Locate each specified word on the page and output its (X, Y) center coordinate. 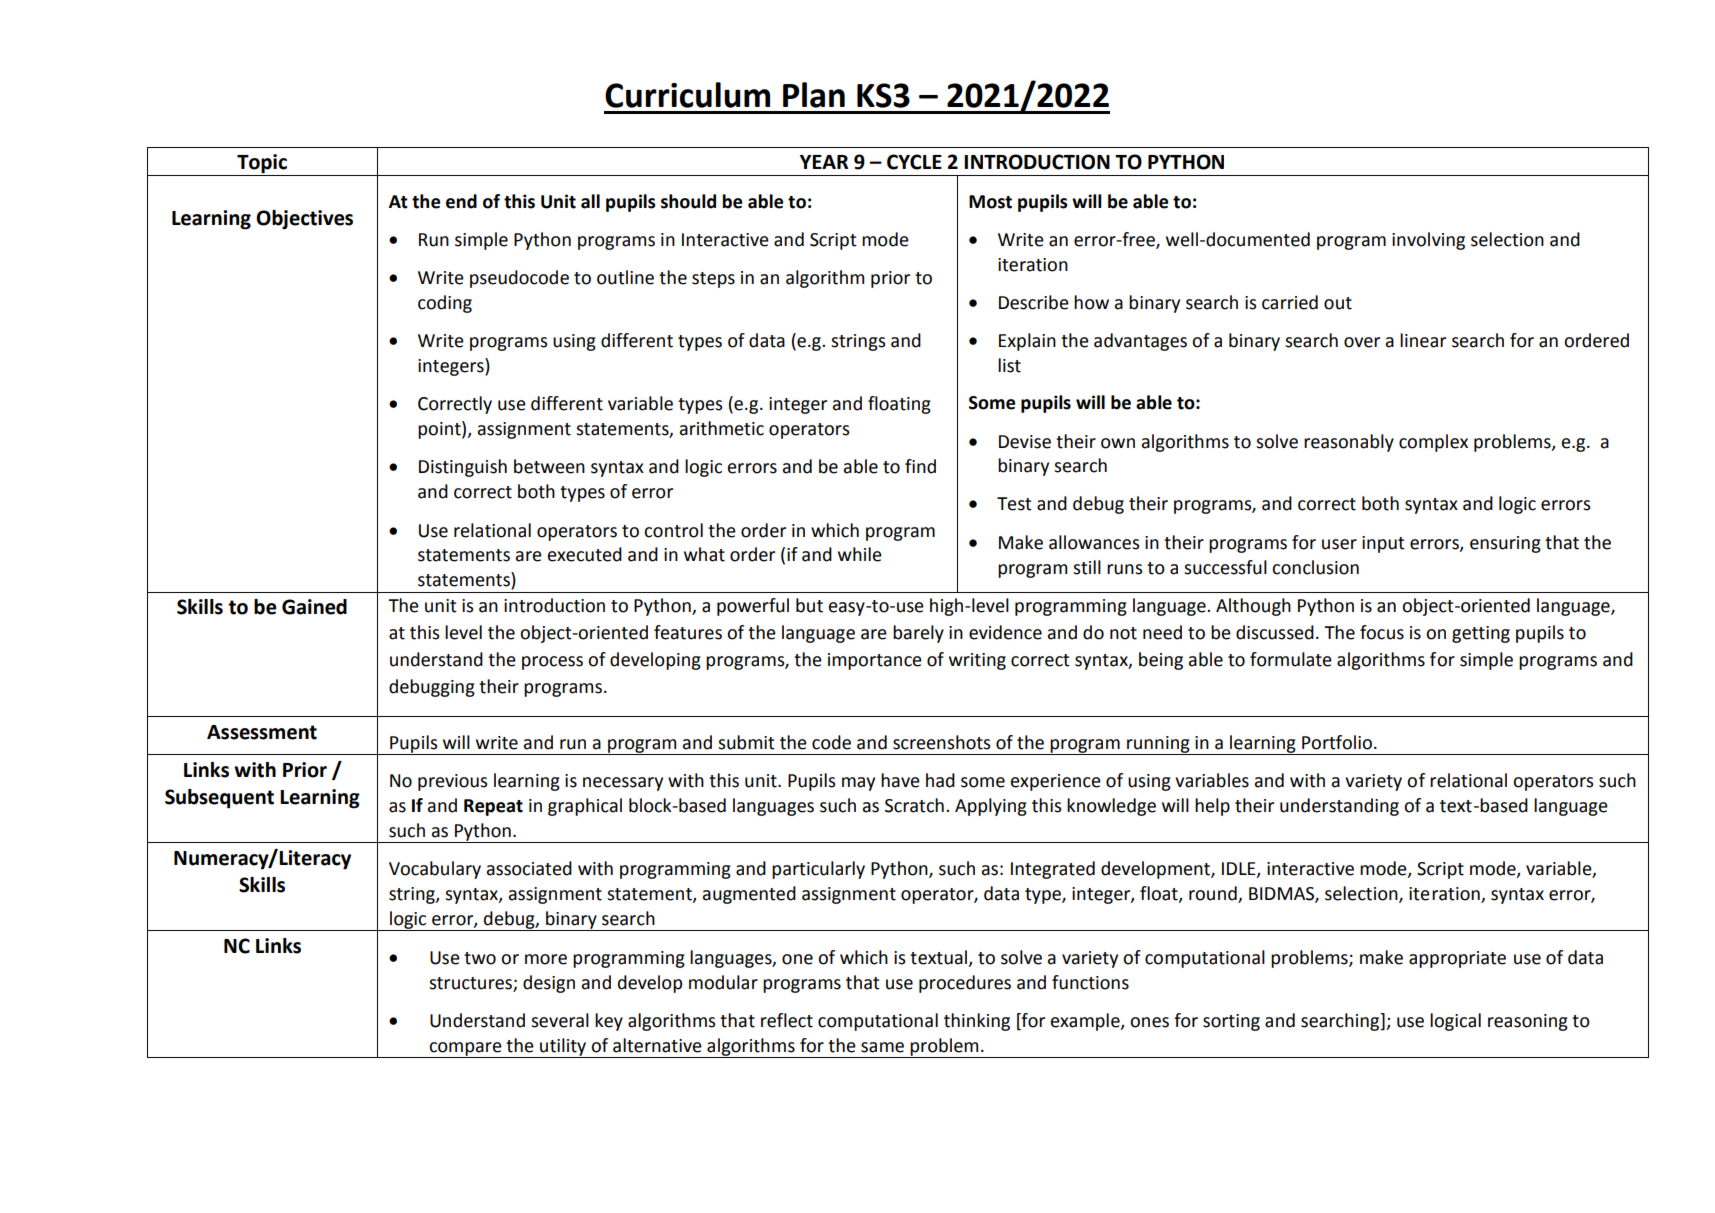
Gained (314, 607)
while (860, 554)
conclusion (1315, 567)
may (858, 784)
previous (453, 782)
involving (1428, 241)
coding (445, 304)
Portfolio (1337, 742)
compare (465, 1050)
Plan (814, 95)
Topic (262, 164)
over (1362, 342)
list (1009, 365)
